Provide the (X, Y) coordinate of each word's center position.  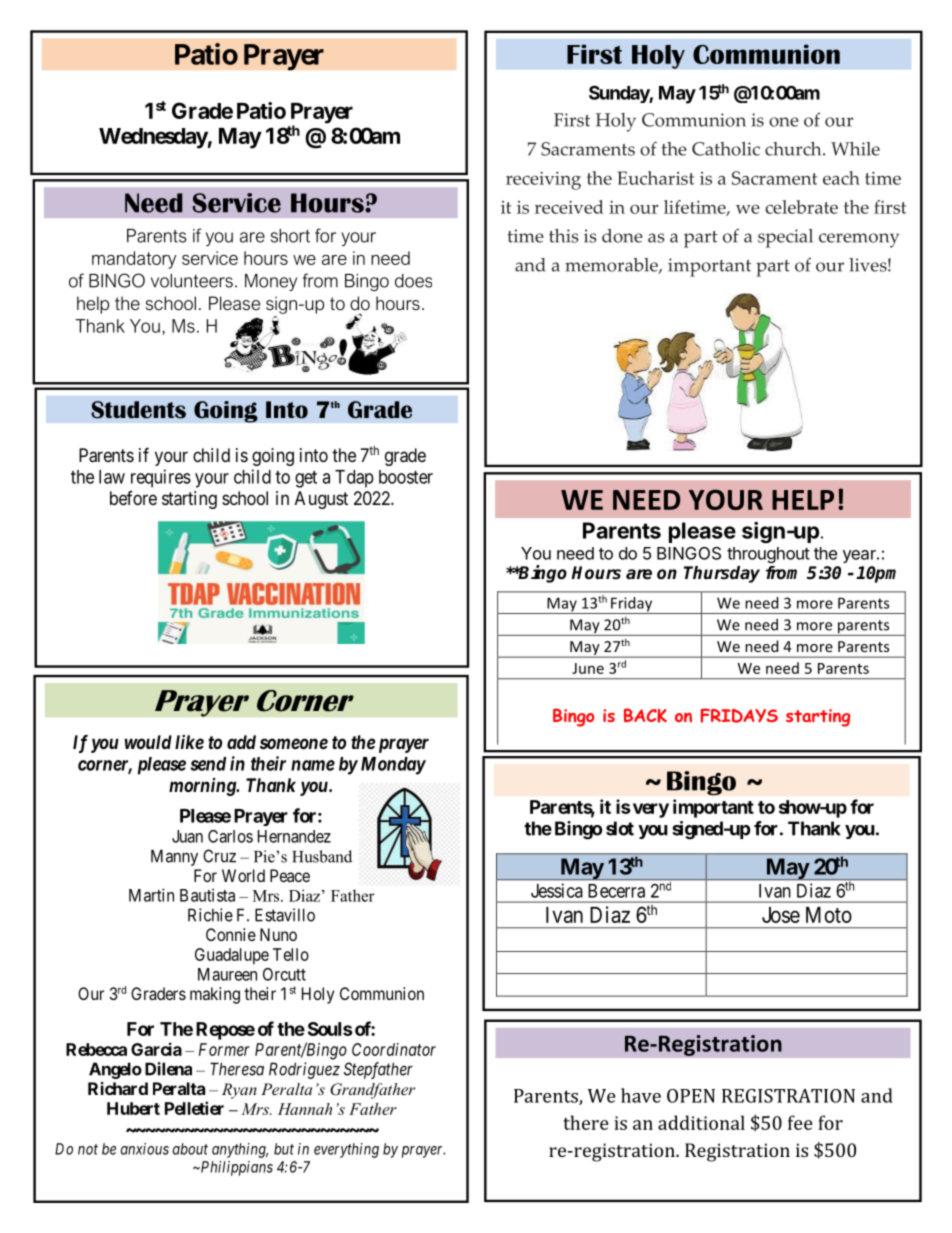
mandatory (134, 260)
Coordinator (394, 1049)
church (794, 149)
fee (800, 1122)
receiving (543, 181)
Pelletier (194, 1108)
